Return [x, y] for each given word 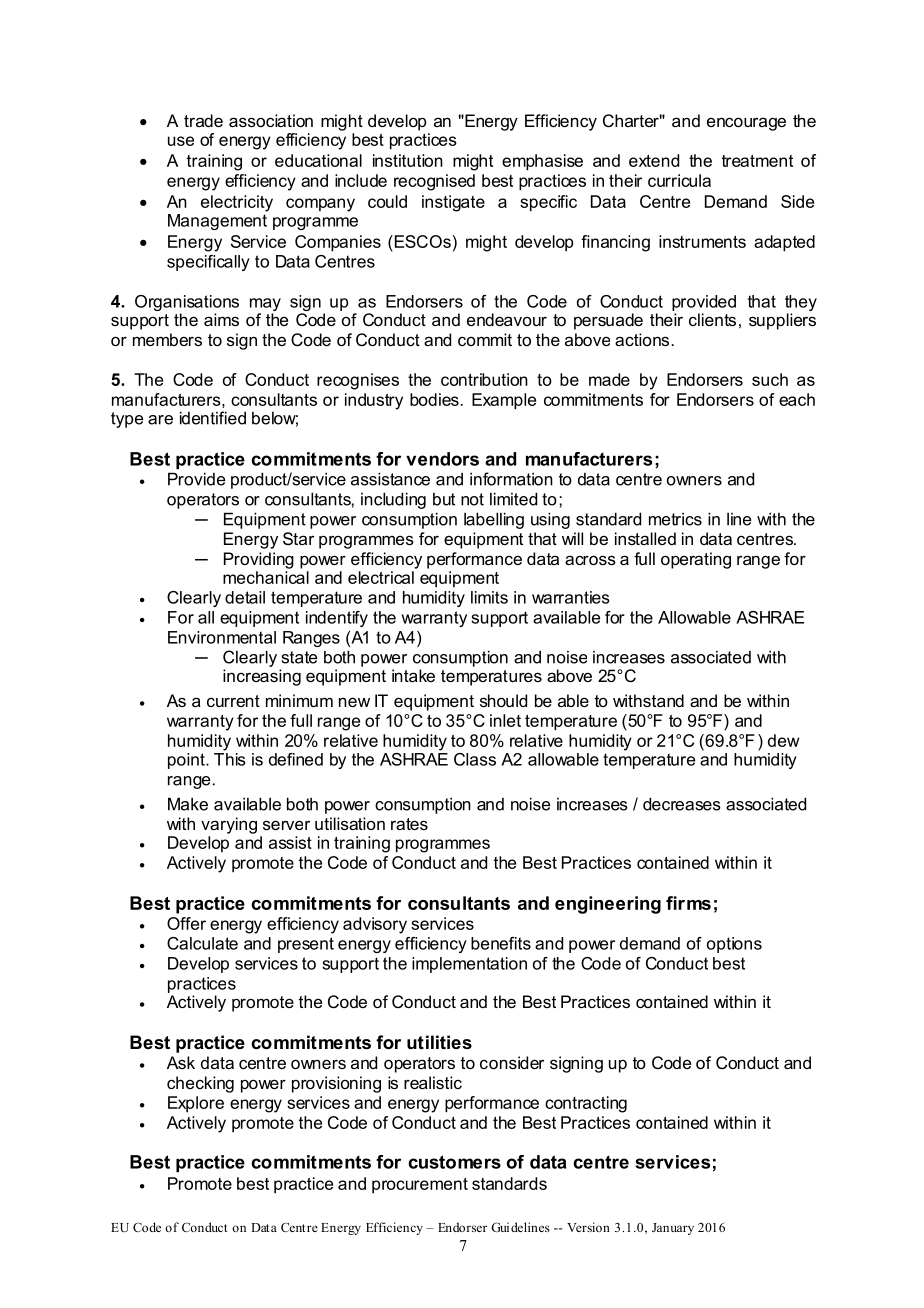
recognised [434, 182]
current [233, 701]
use [181, 141]
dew [783, 740]
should [503, 700]
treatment [757, 161]
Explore [196, 1104]
